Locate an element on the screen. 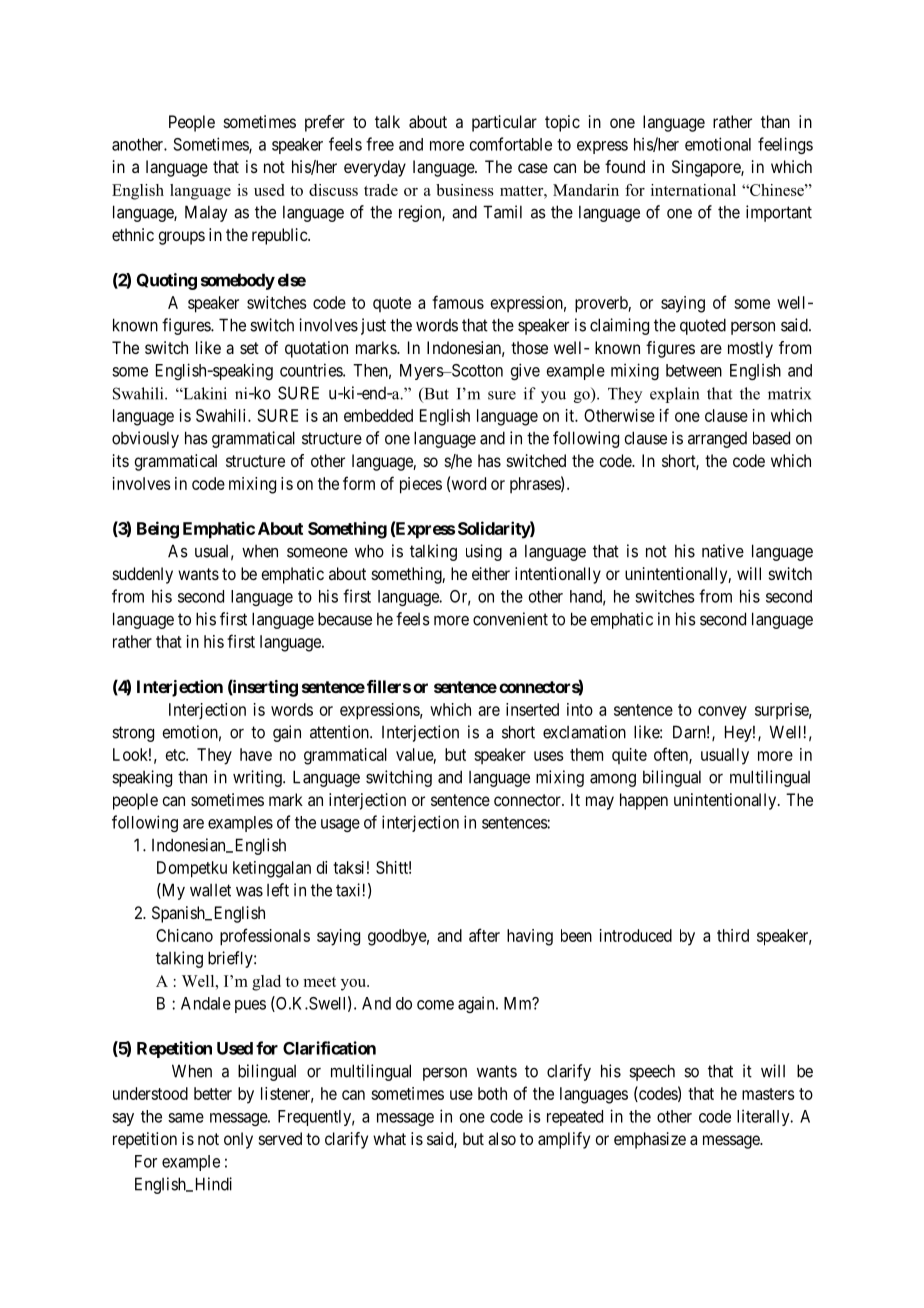  both is located at coordinates (492, 1093).
